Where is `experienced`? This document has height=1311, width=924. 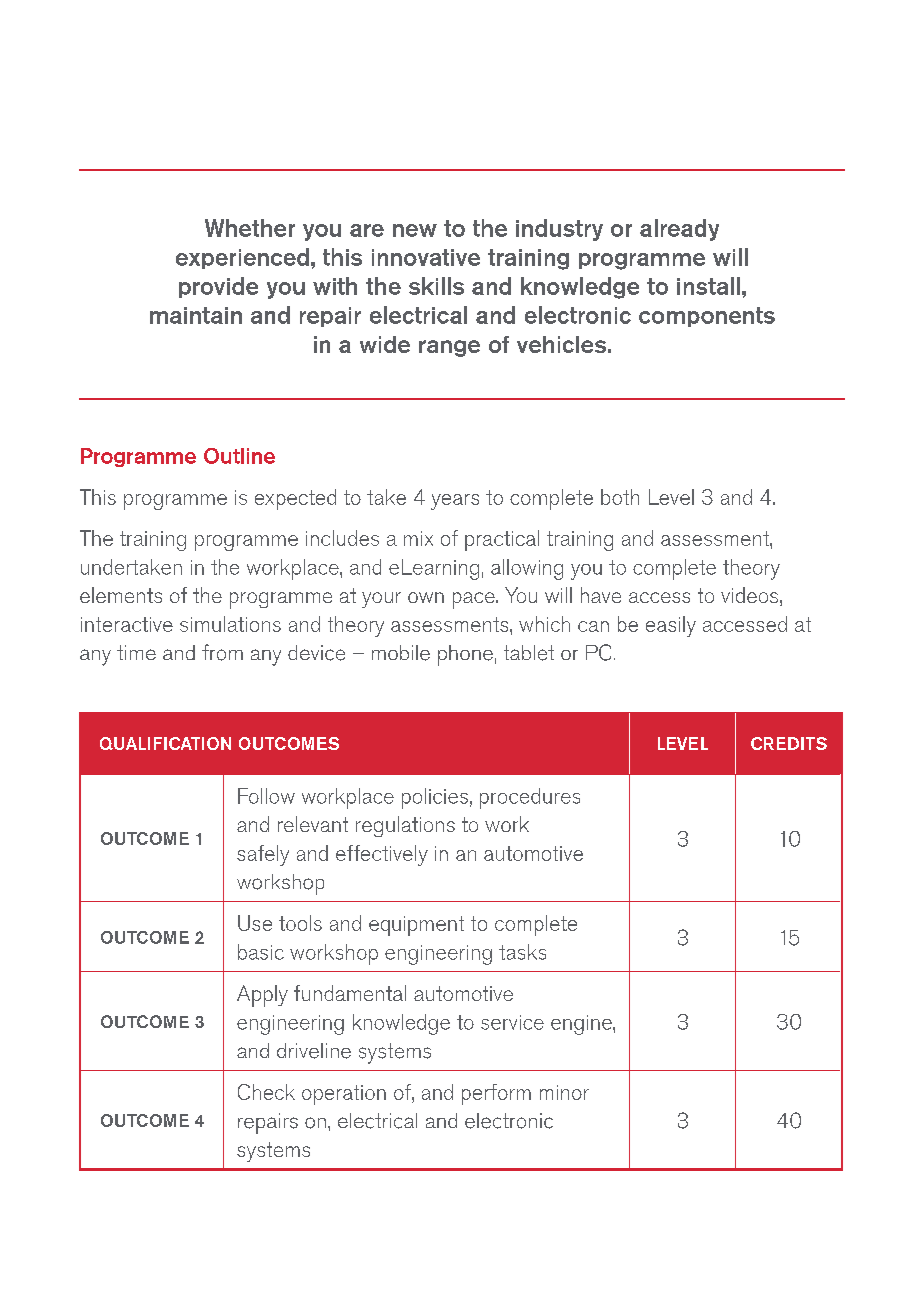
experienced is located at coordinates (242, 258).
